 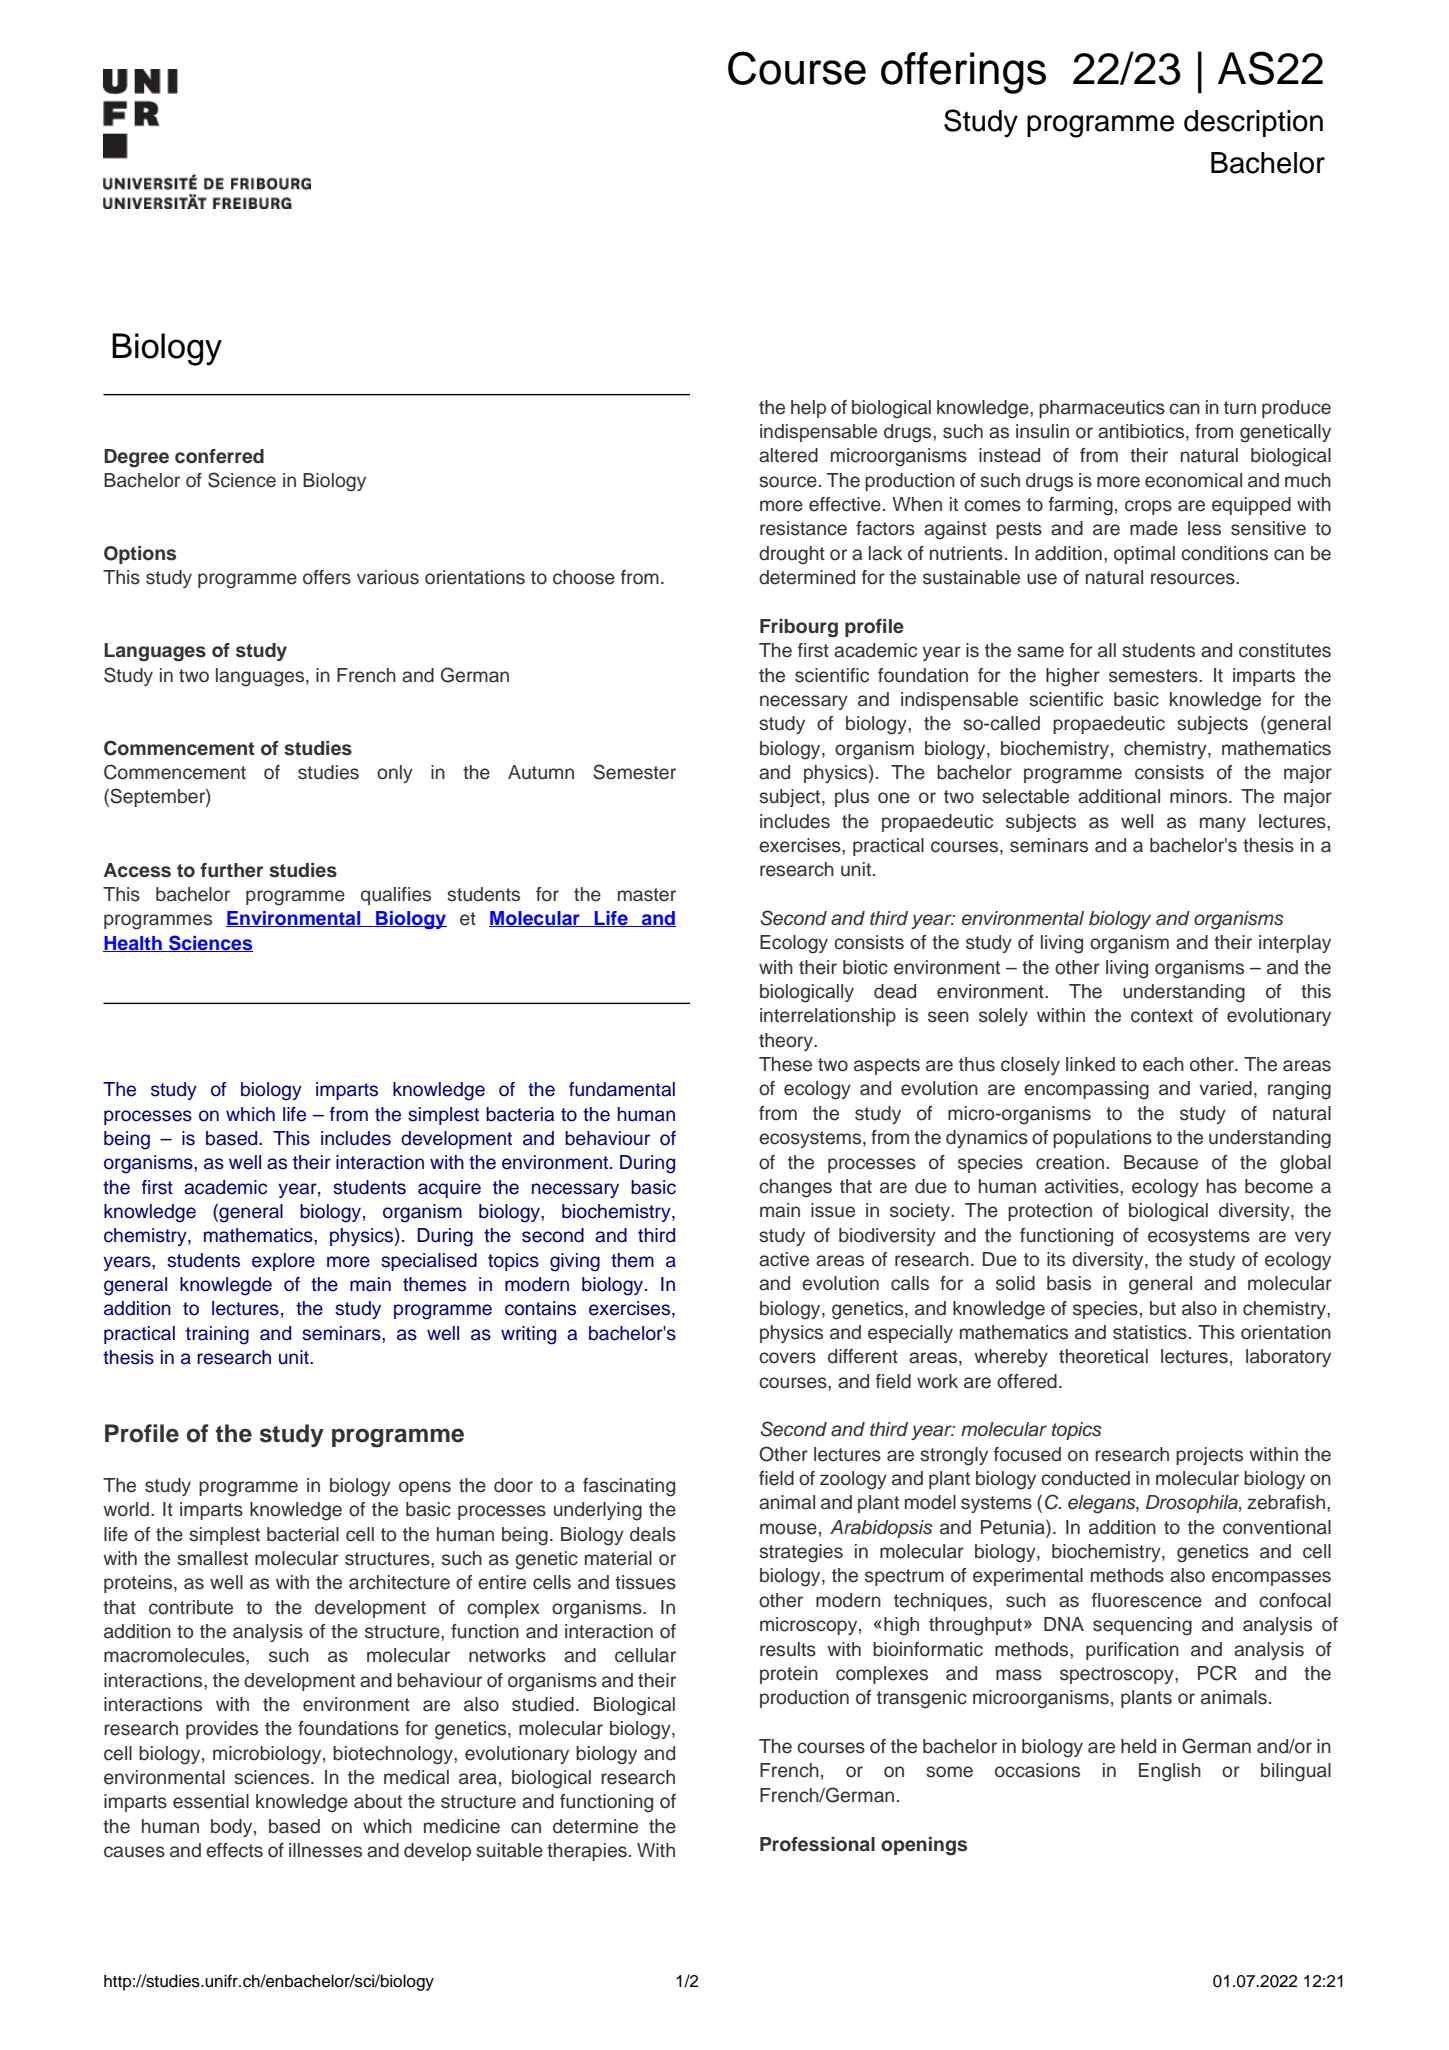 I want to click on description, so click(x=1253, y=123).
